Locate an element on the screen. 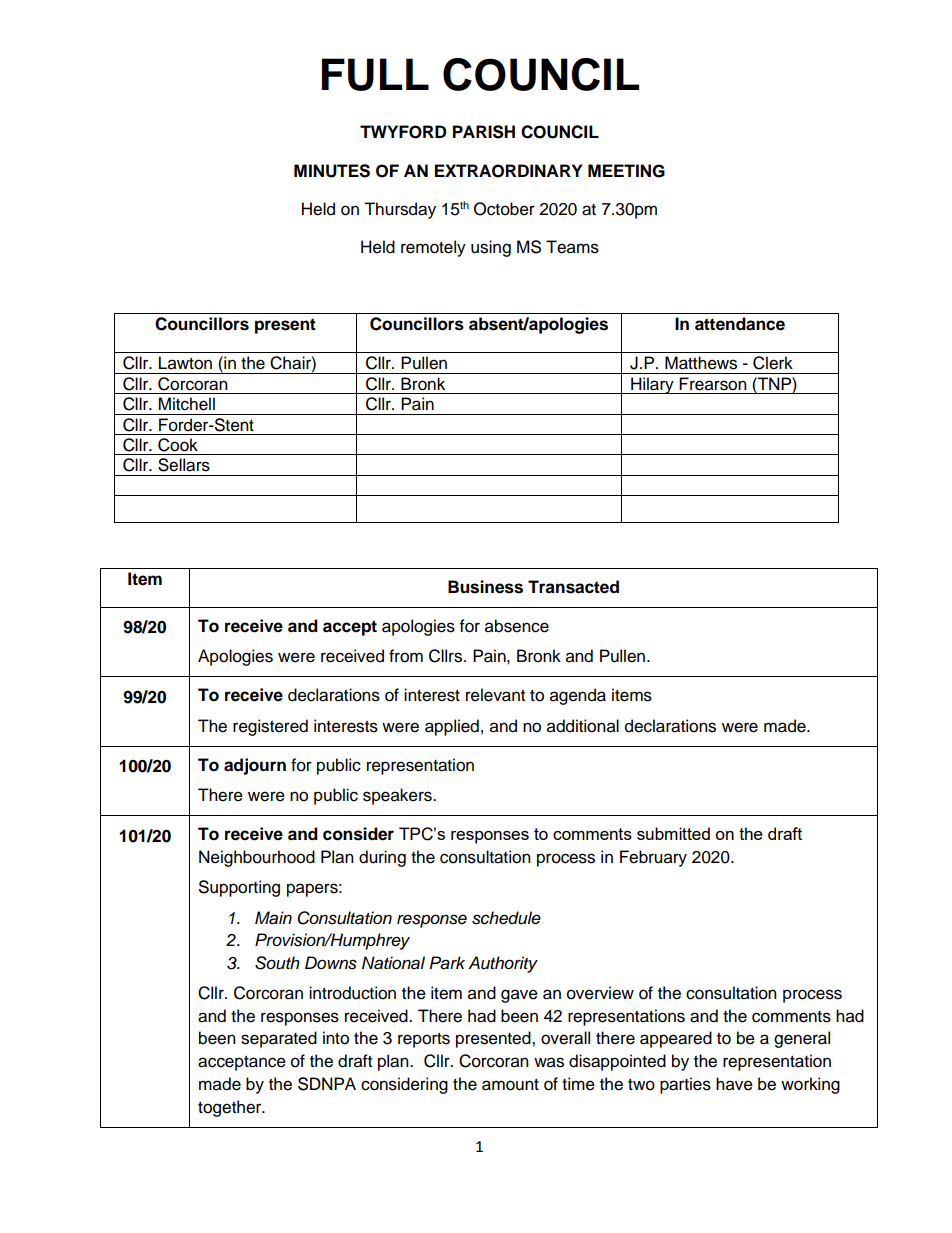 Image resolution: width=952 pixels, height=1233 pixels. Business is located at coordinates (485, 587).
